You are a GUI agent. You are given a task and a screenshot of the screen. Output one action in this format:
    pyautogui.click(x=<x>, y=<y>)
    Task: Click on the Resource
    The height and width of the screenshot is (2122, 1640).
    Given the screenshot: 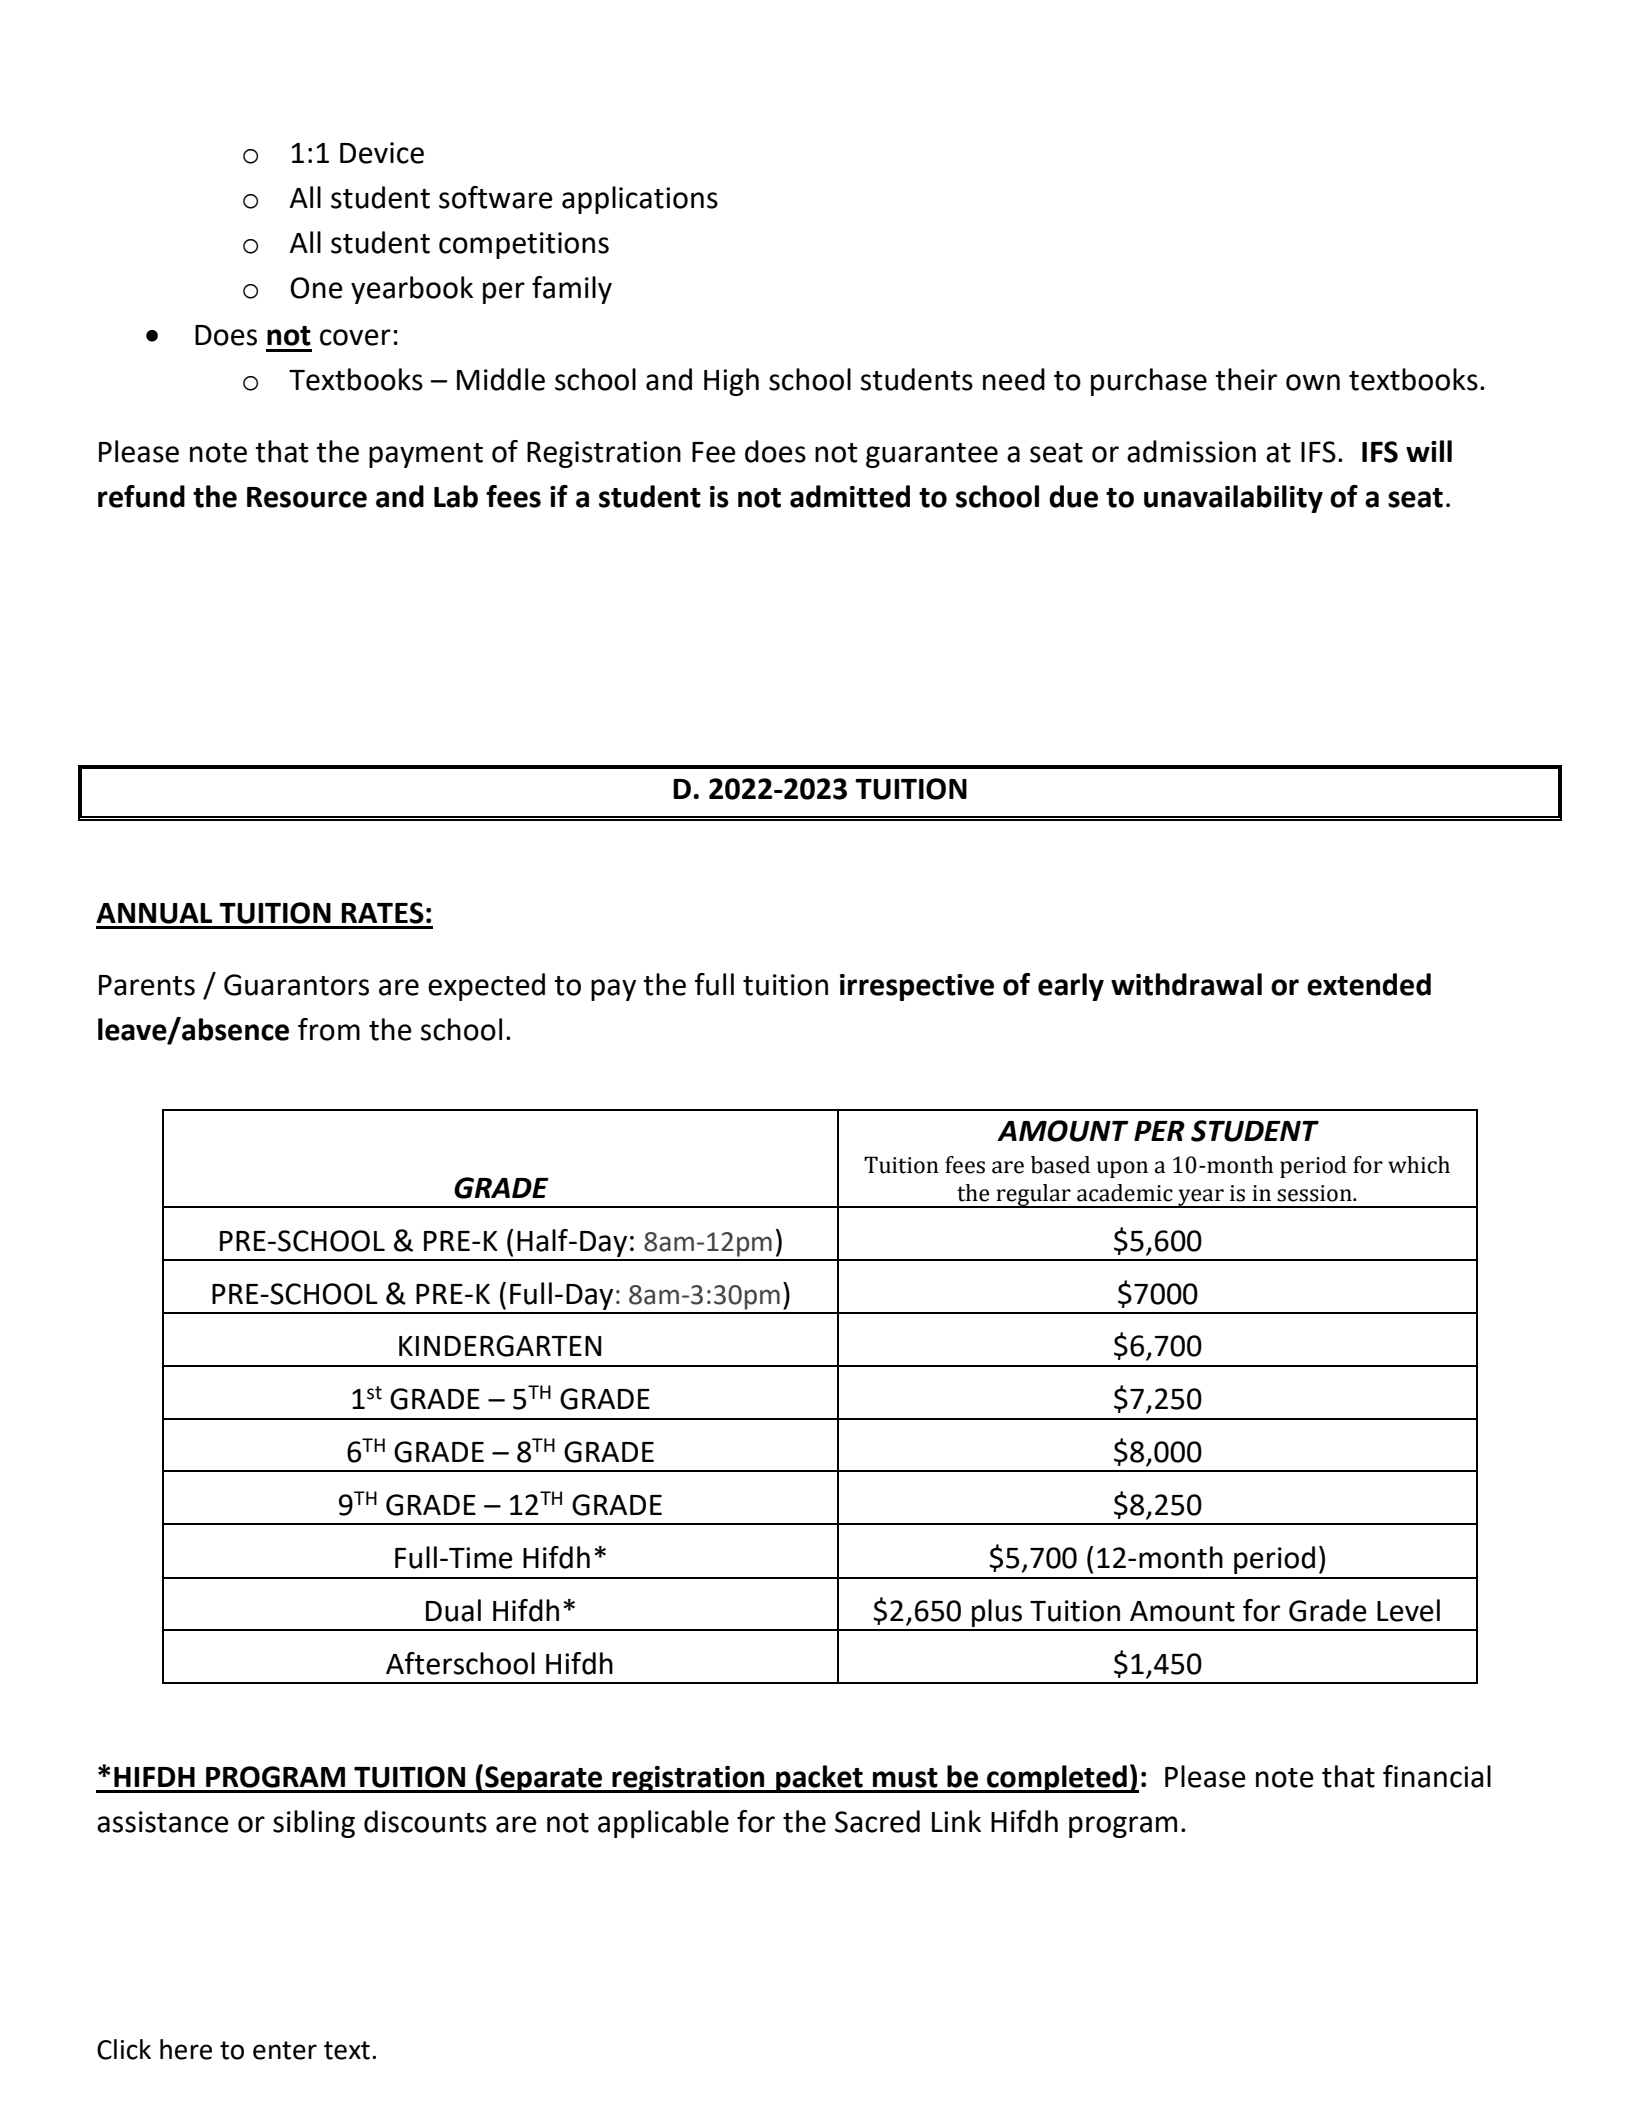 What is the action you would take?
    pyautogui.click(x=307, y=497)
